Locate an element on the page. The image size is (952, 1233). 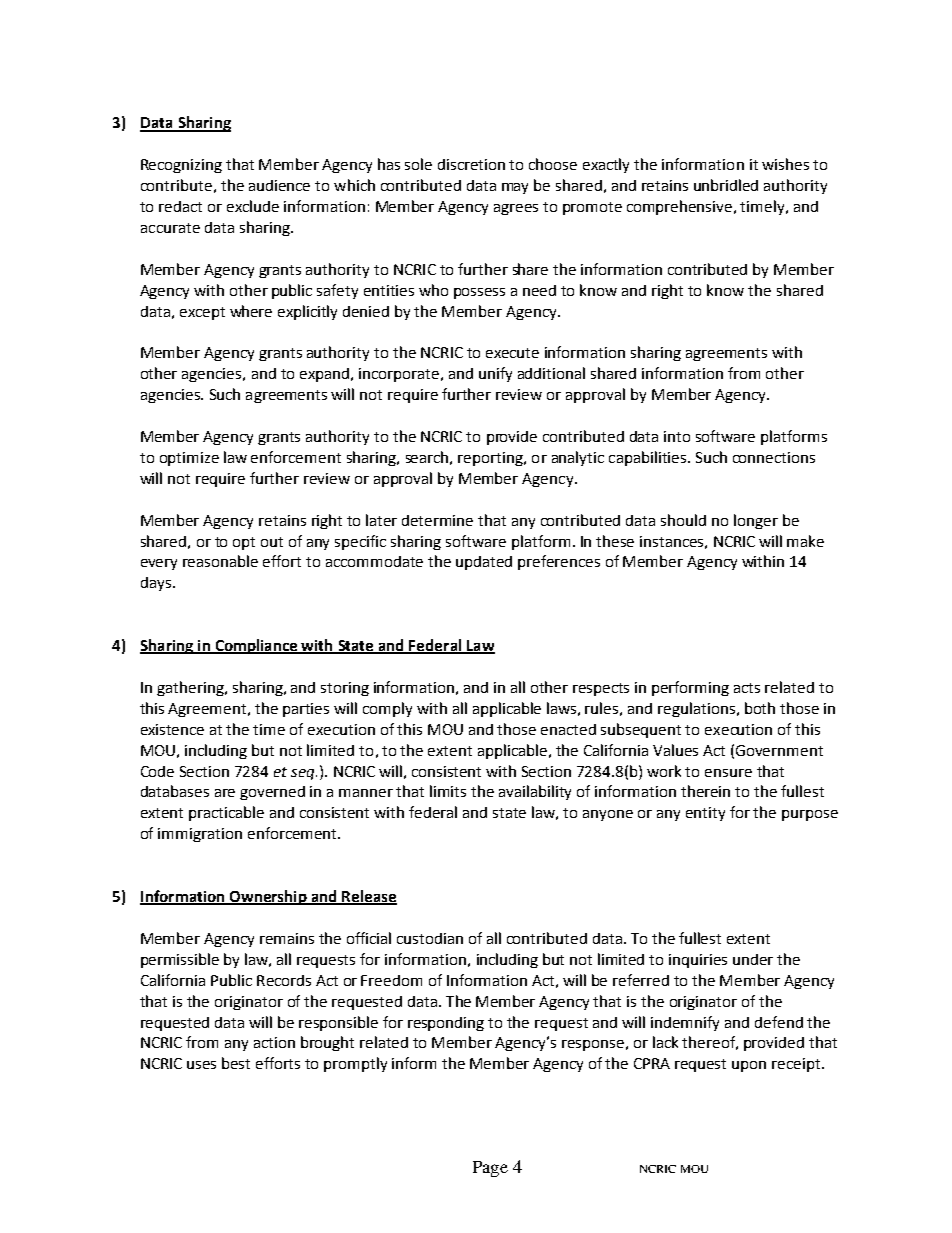
acts is located at coordinates (747, 688).
